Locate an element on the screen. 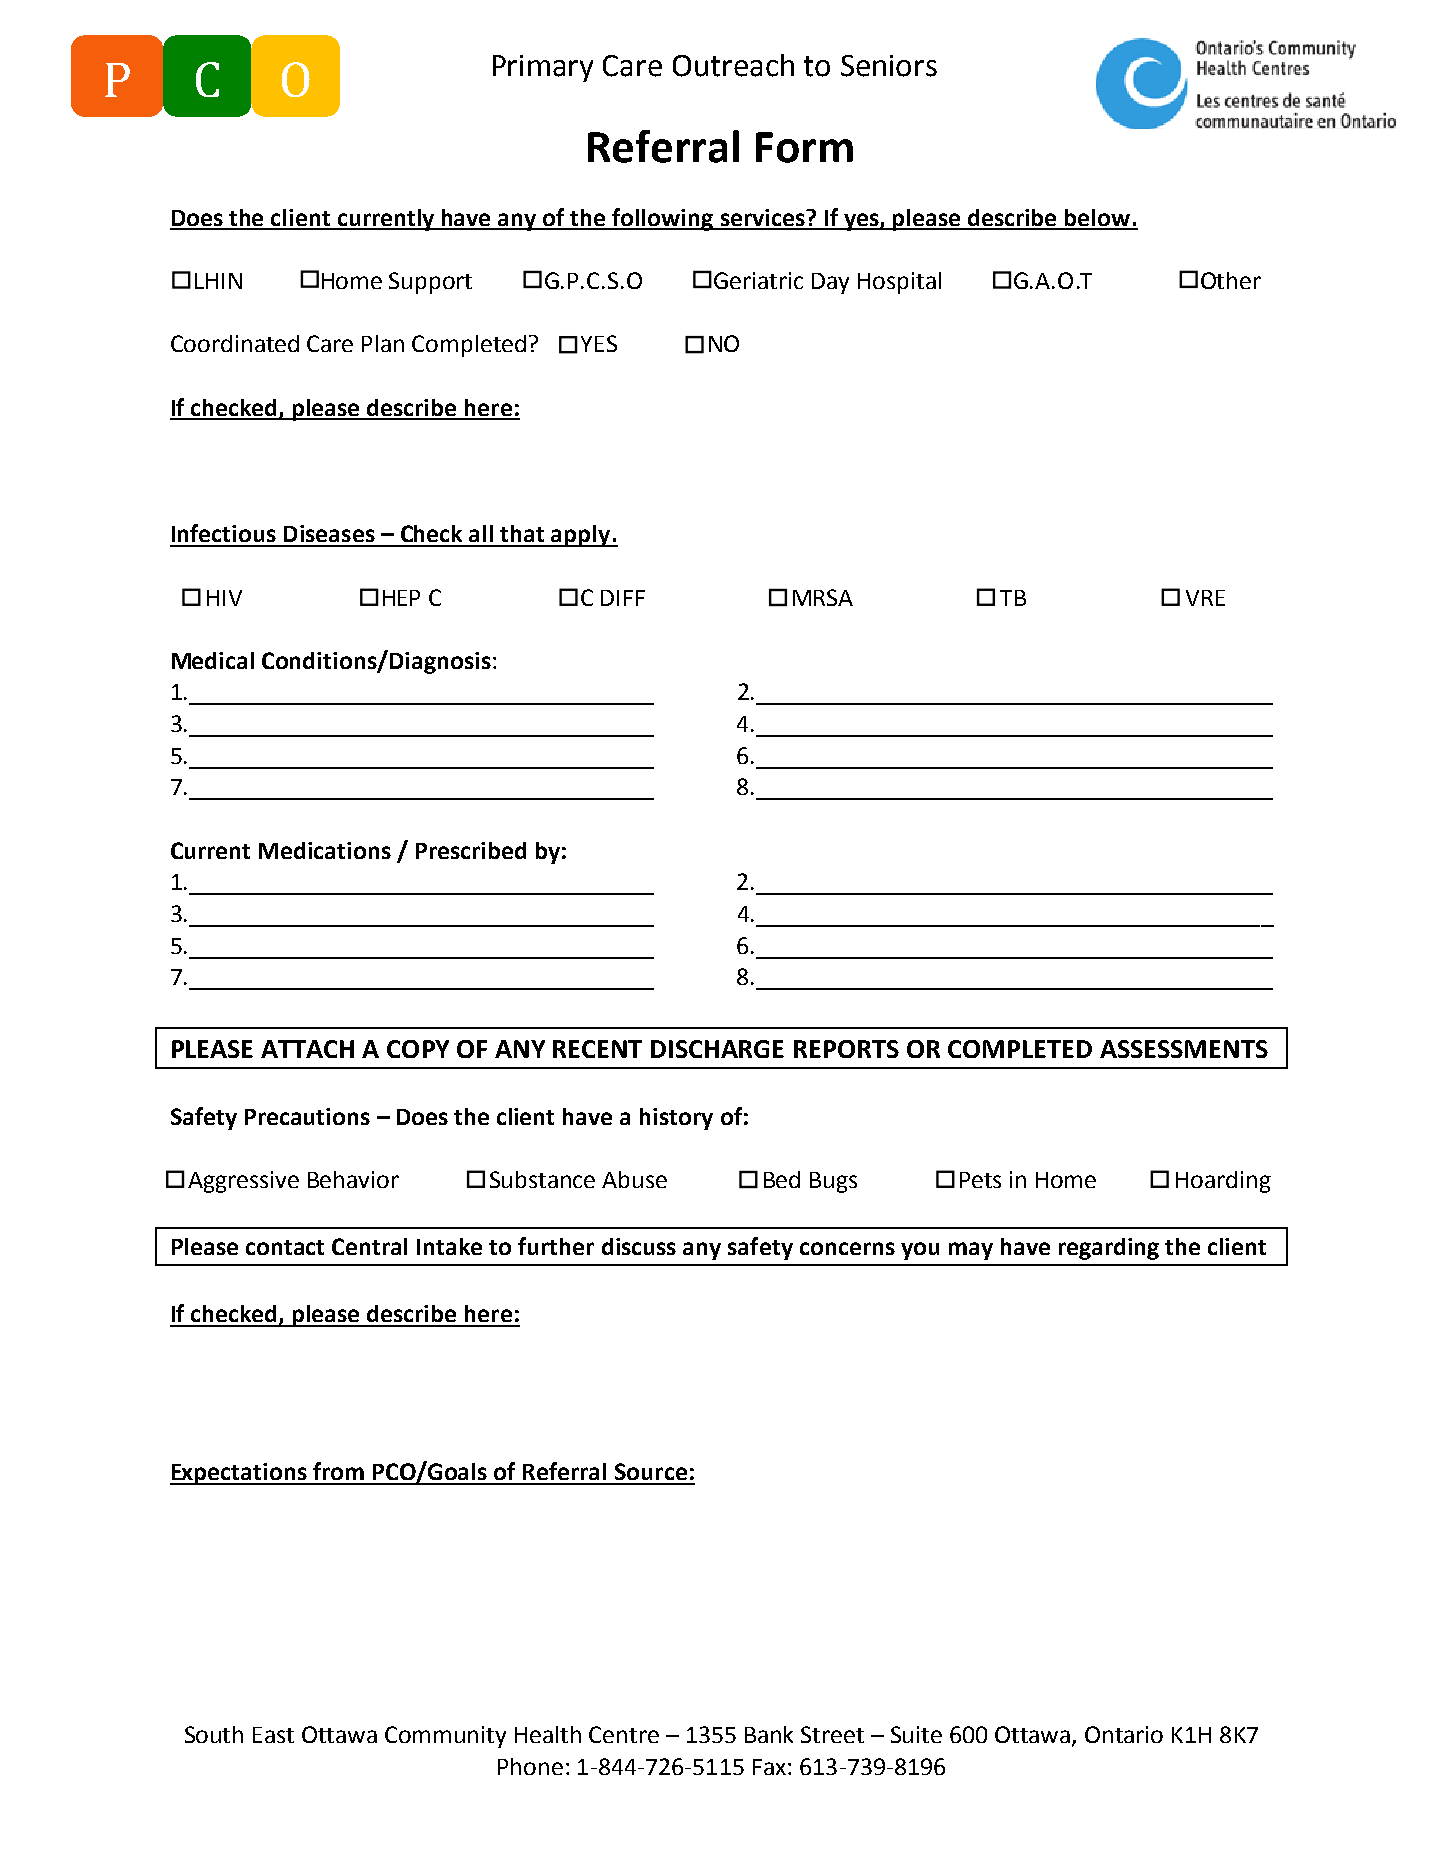 The image size is (1443, 1867). Abuse is located at coordinates (634, 1179).
